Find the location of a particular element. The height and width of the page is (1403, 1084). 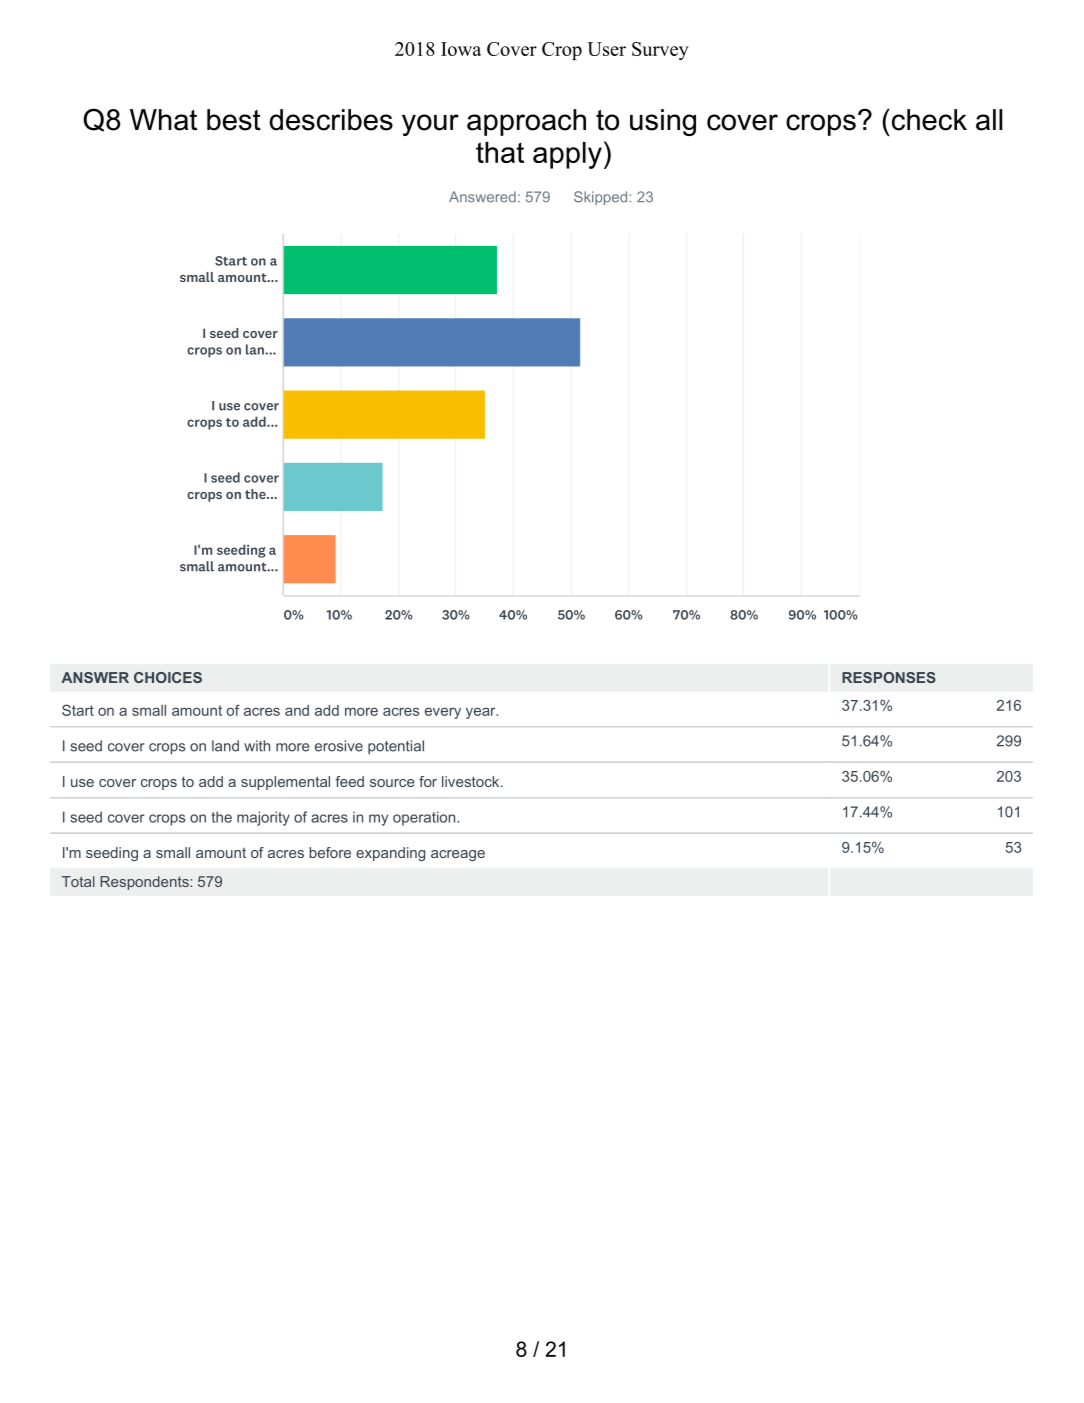

livestock is located at coordinates (472, 781).
